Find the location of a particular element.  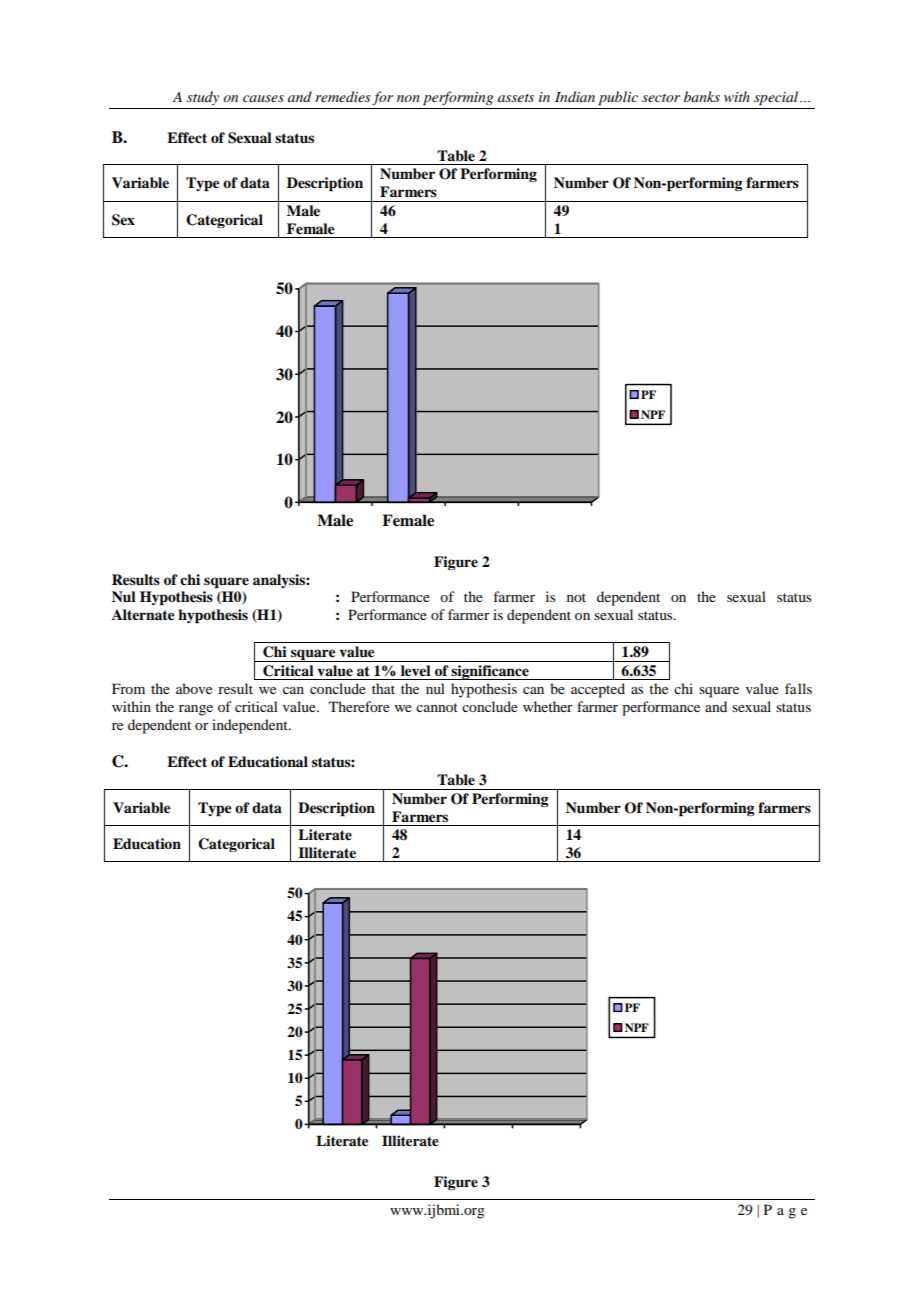

above is located at coordinates (194, 688).
